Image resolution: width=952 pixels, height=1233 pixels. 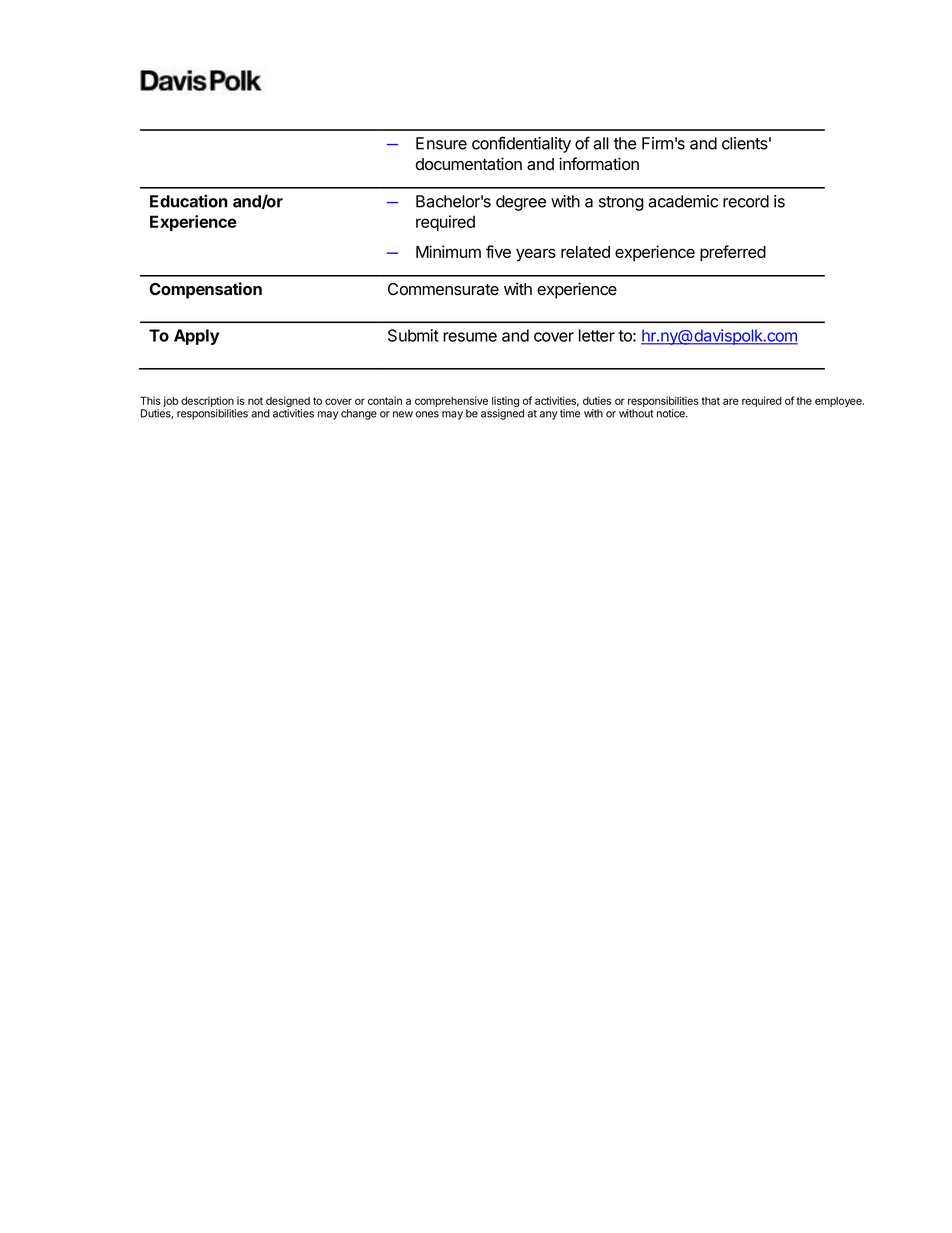 I want to click on confidentiality, so click(x=521, y=144).
